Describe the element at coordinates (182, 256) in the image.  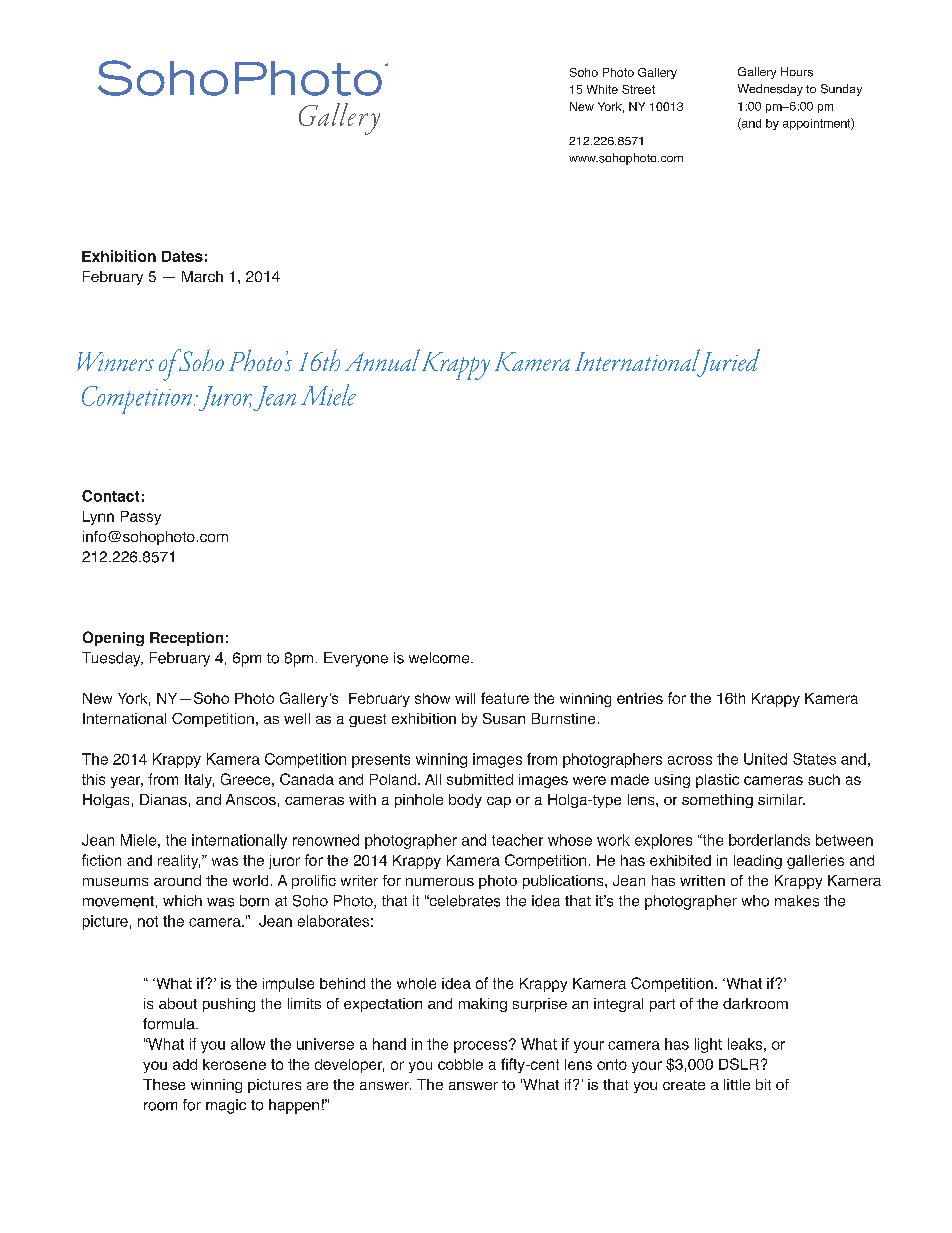
I see `Dates` at that location.
